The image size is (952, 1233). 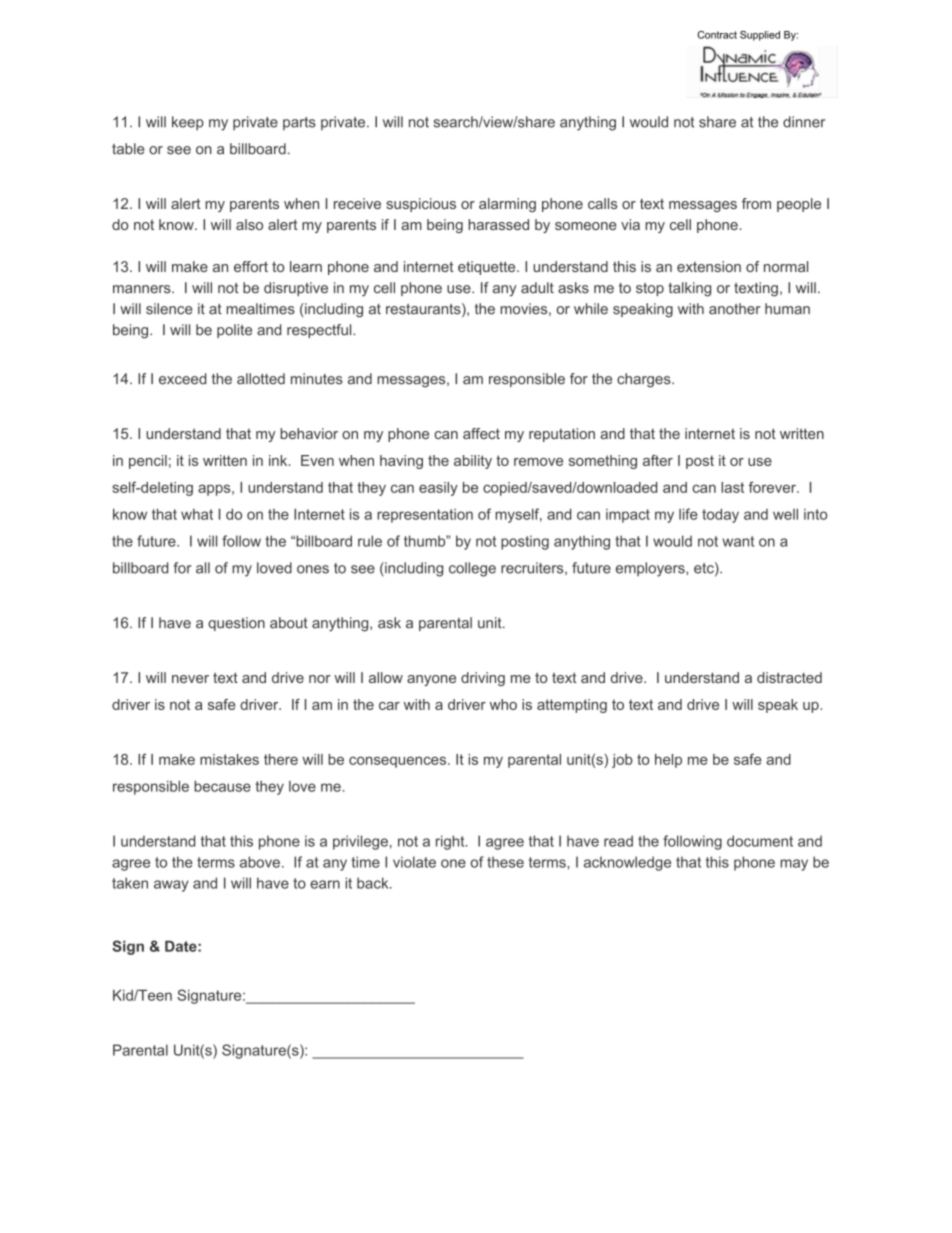 What do you see at coordinates (188, 123) in the screenshot?
I see `keep` at bounding box center [188, 123].
